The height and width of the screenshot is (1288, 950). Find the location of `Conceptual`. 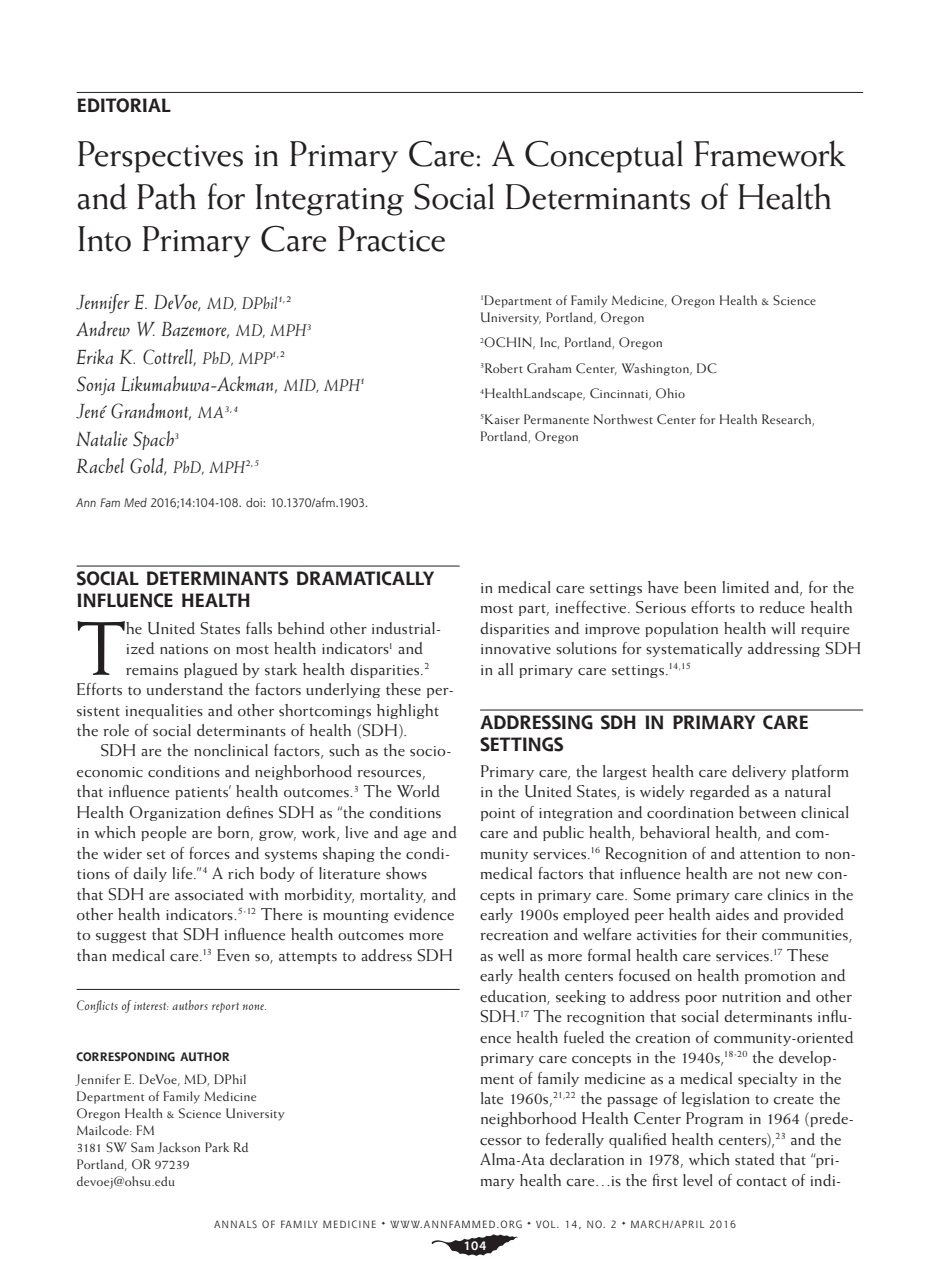

Conceptual is located at coordinates (604, 156).
